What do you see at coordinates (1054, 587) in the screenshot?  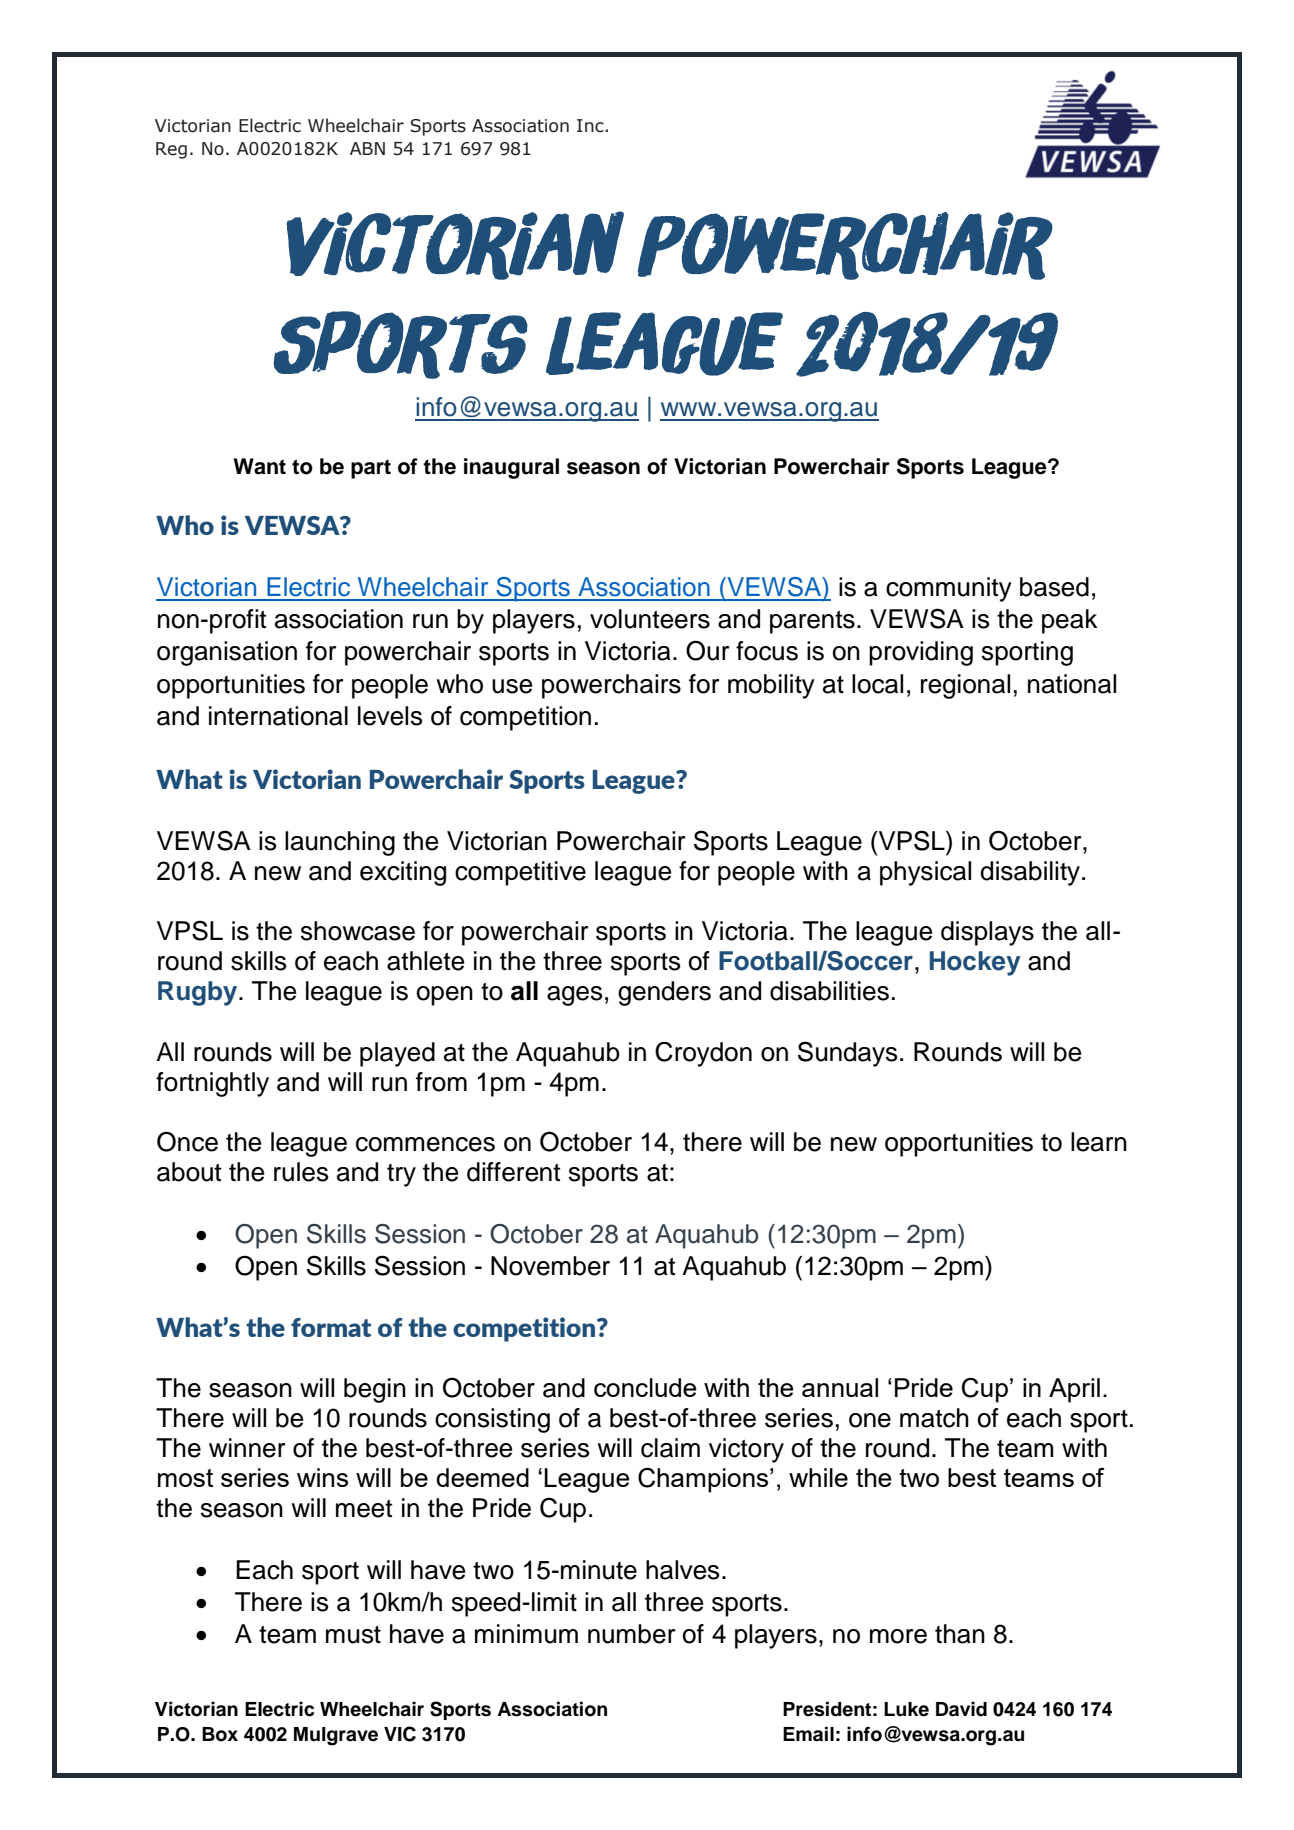 I see `based` at bounding box center [1054, 587].
